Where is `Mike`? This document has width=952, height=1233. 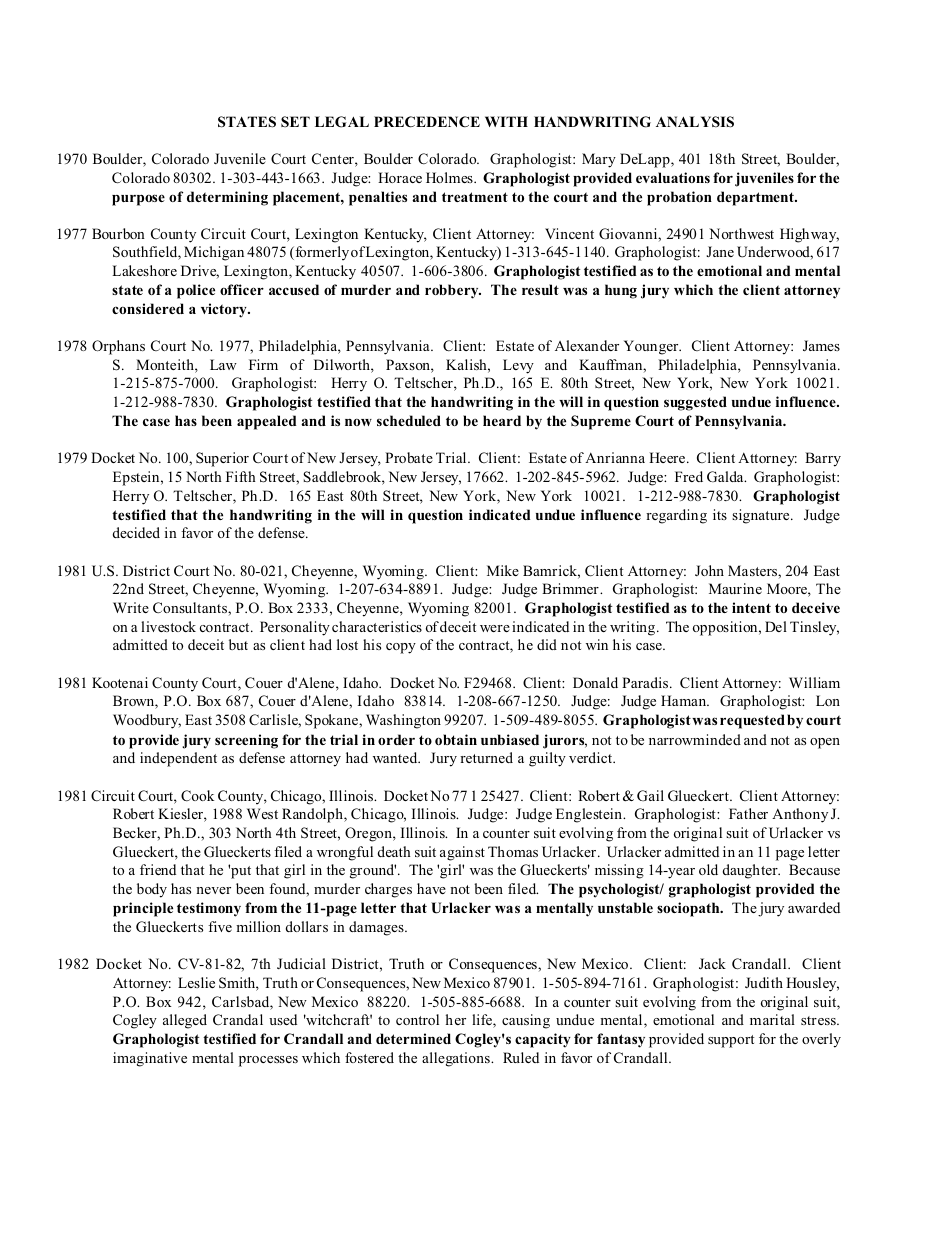
Mike is located at coordinates (503, 570).
